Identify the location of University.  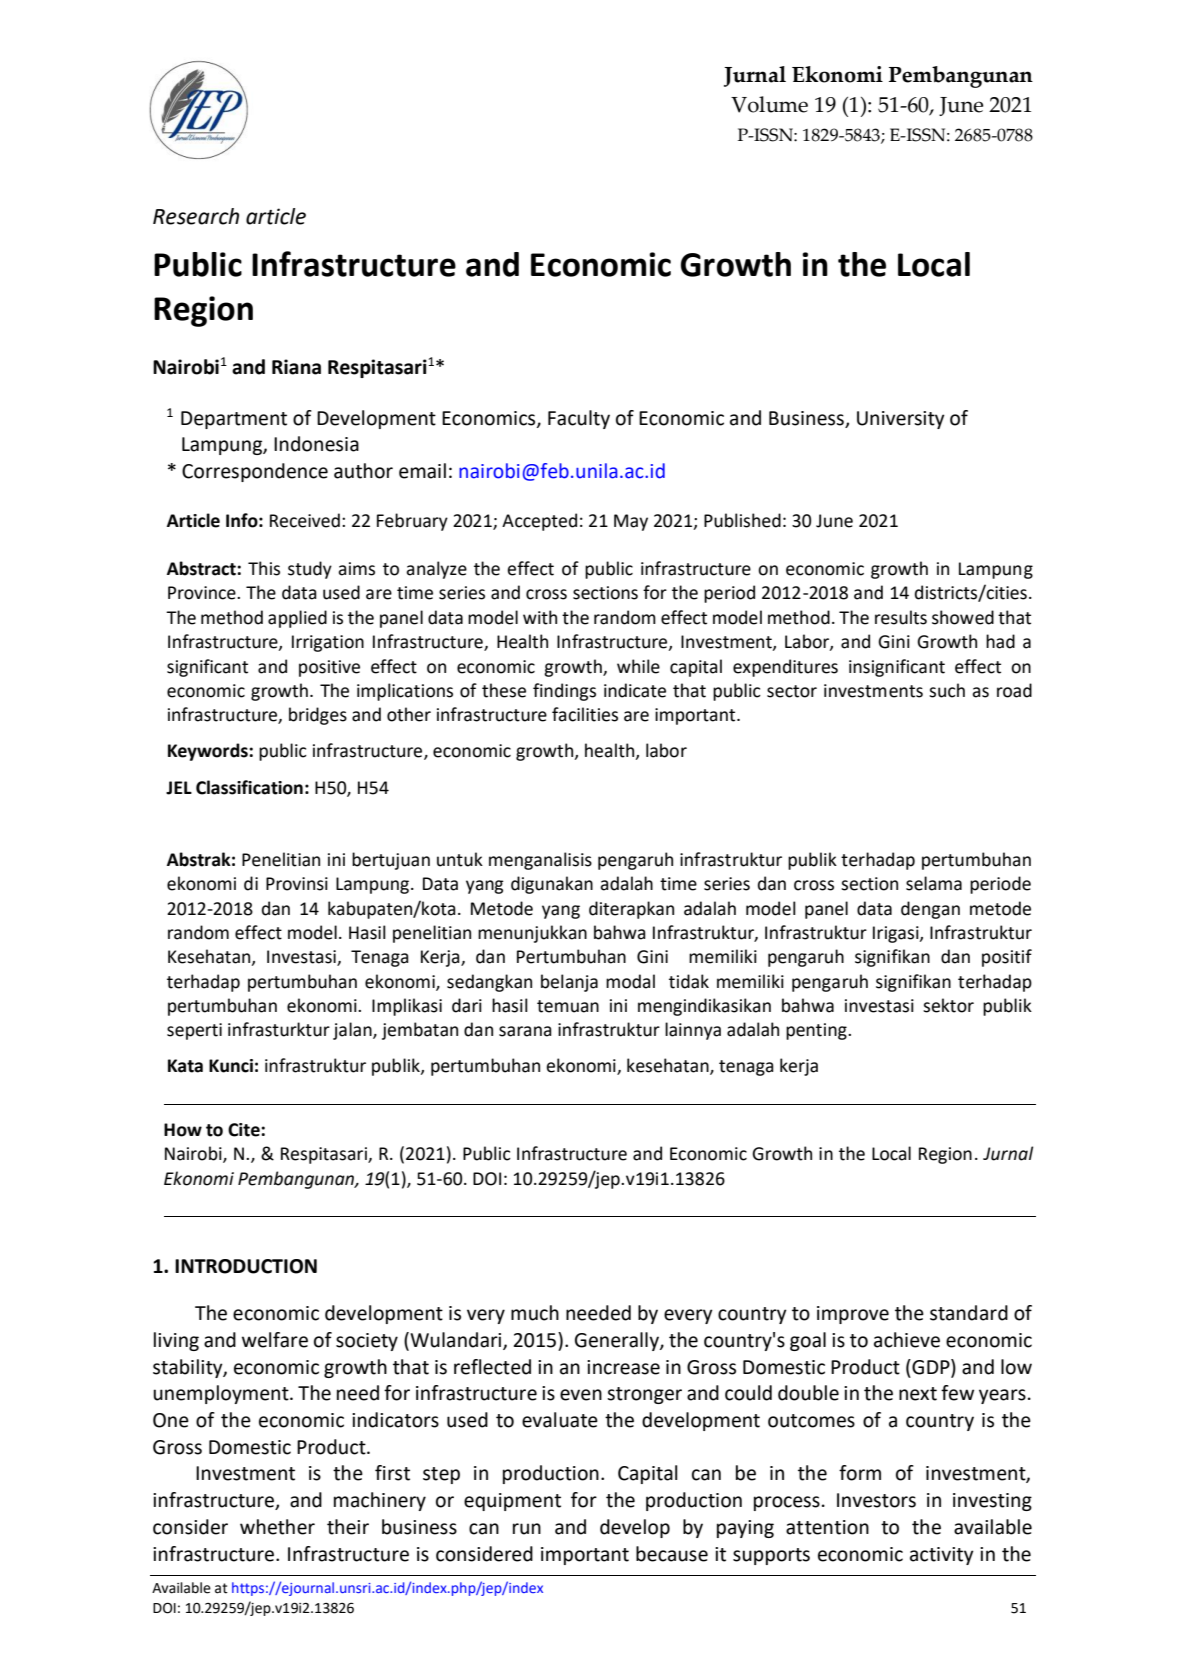
(901, 420).
